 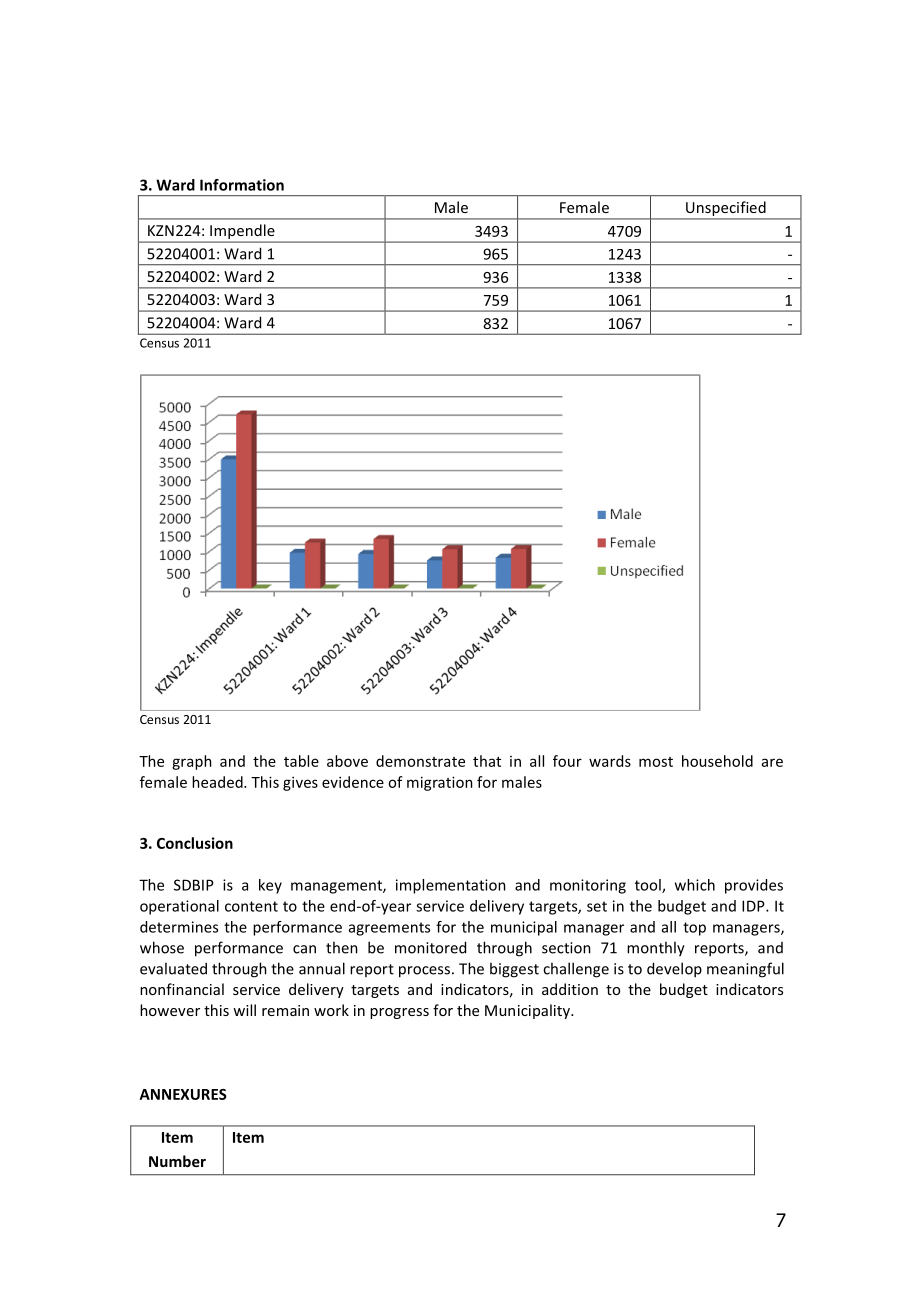 What do you see at coordinates (192, 762) in the page?
I see `graph` at bounding box center [192, 762].
